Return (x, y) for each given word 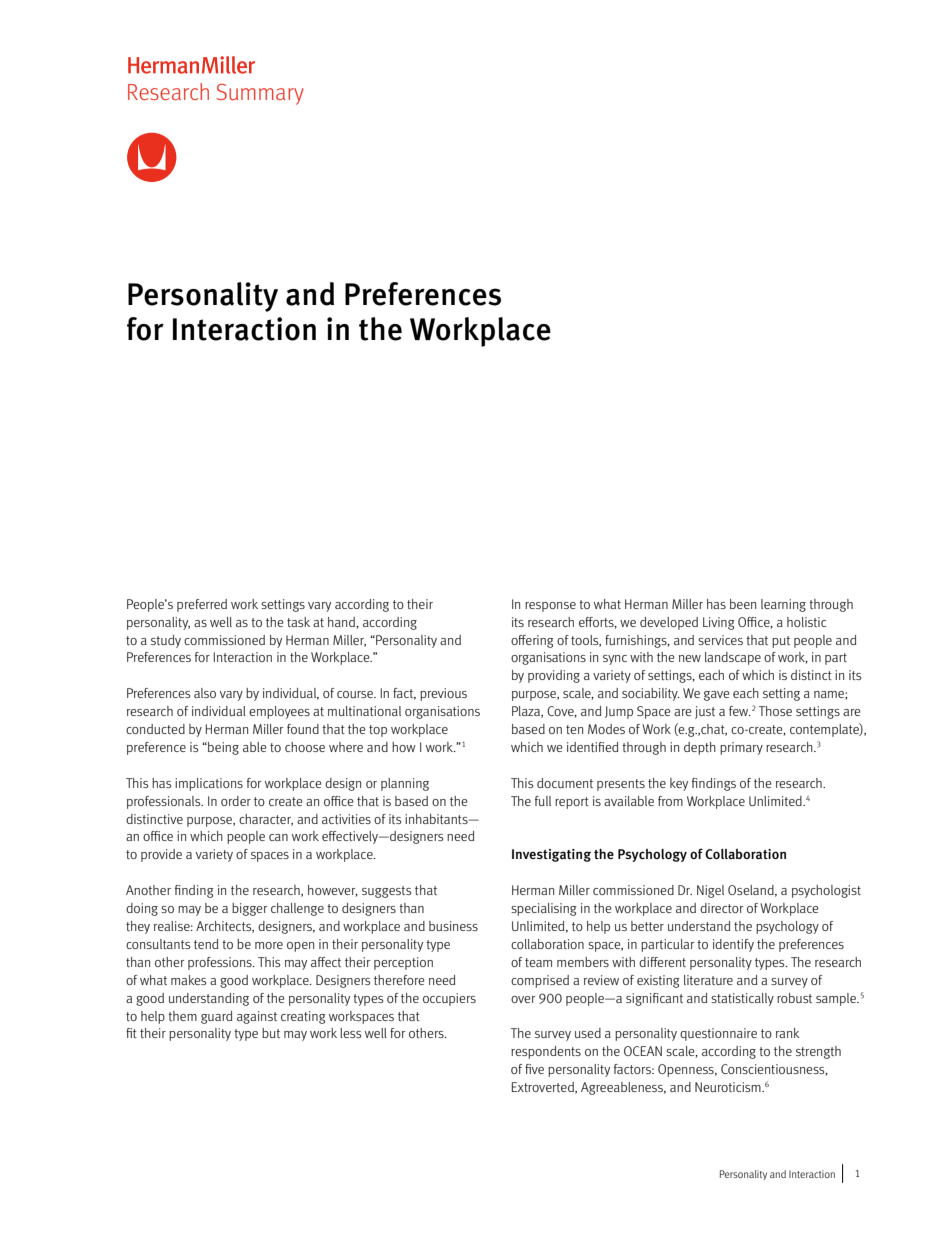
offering (532, 641)
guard (216, 1017)
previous (443, 694)
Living (719, 623)
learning (783, 605)
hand (342, 622)
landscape (733, 658)
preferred (202, 605)
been (743, 604)
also (205, 693)
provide (161, 855)
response (550, 607)
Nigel (710, 891)
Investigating (551, 855)
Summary (260, 94)
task (298, 622)
